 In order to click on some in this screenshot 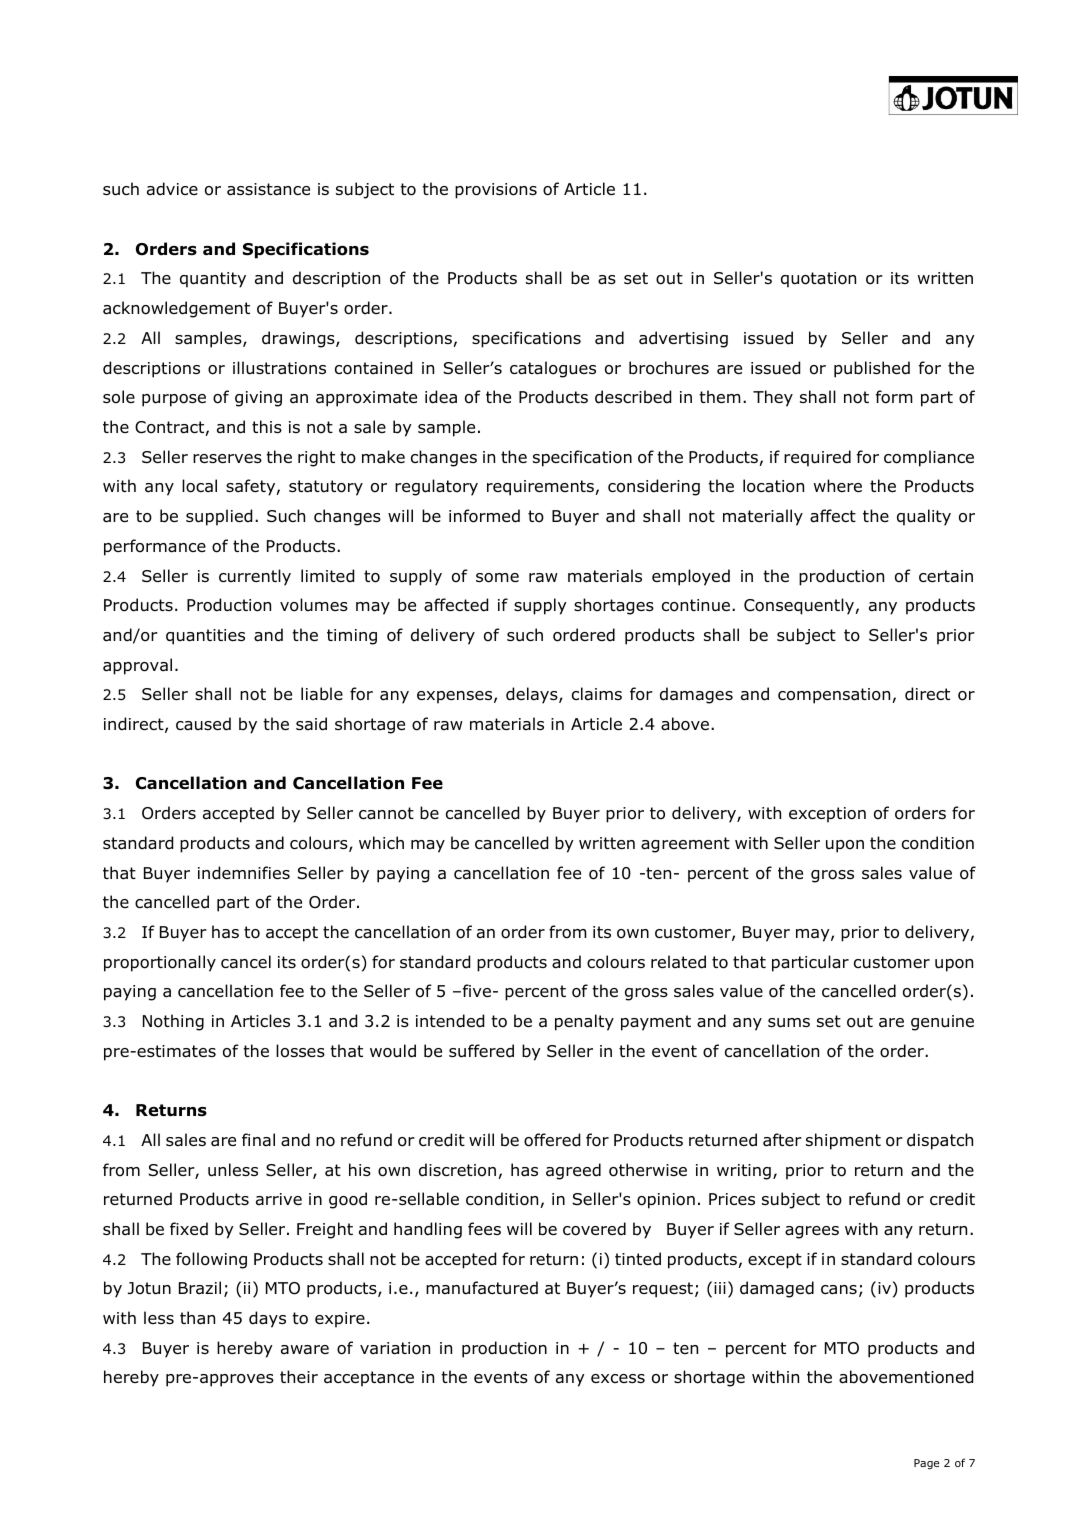, I will do `click(497, 578)`.
